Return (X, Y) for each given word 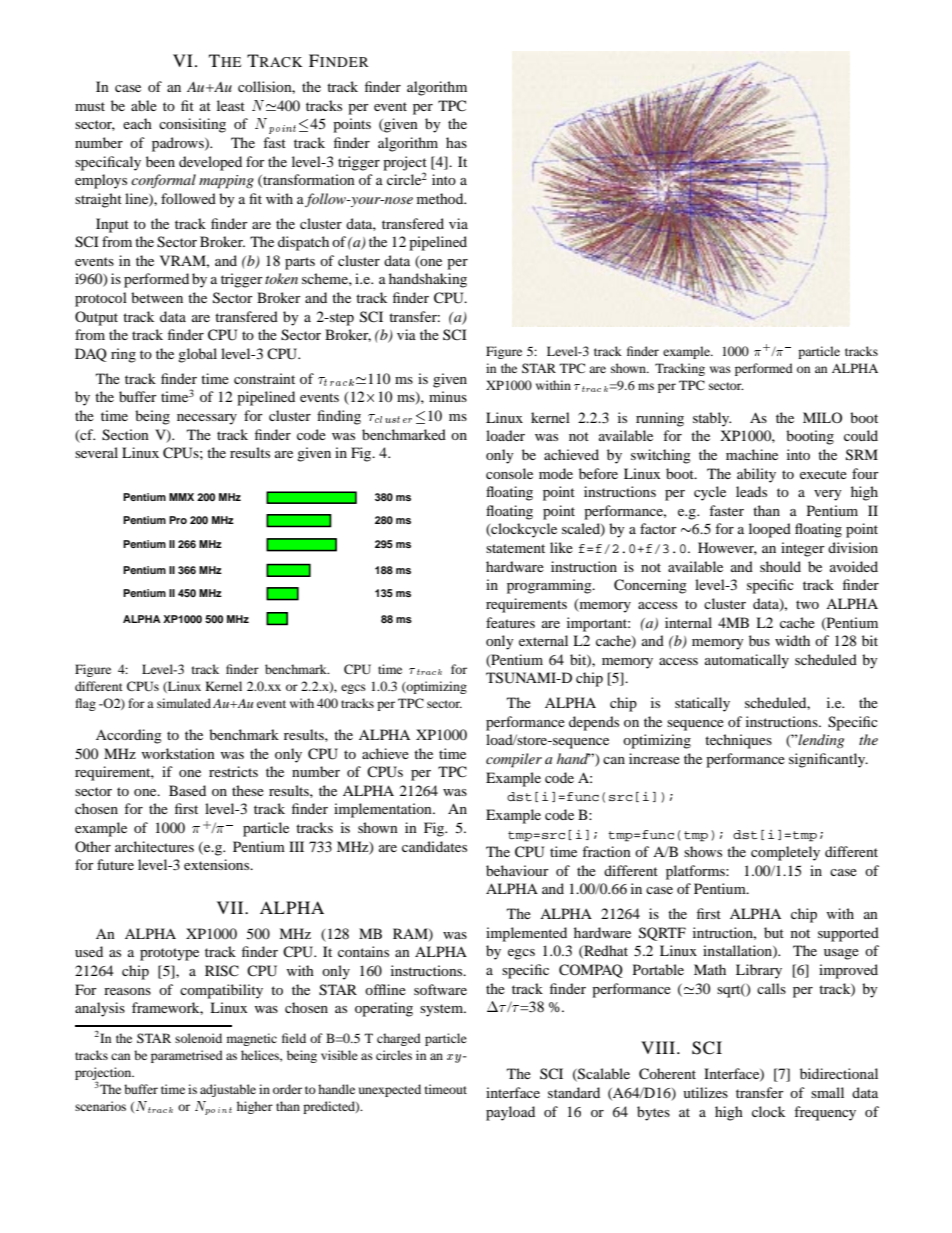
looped (770, 530)
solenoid (198, 1038)
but (774, 932)
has (456, 142)
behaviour (517, 870)
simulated (184, 703)
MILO (822, 417)
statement (515, 548)
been (160, 161)
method (441, 198)
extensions (218, 864)
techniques (738, 741)
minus (448, 396)
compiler (514, 760)
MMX (181, 497)
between (157, 297)
